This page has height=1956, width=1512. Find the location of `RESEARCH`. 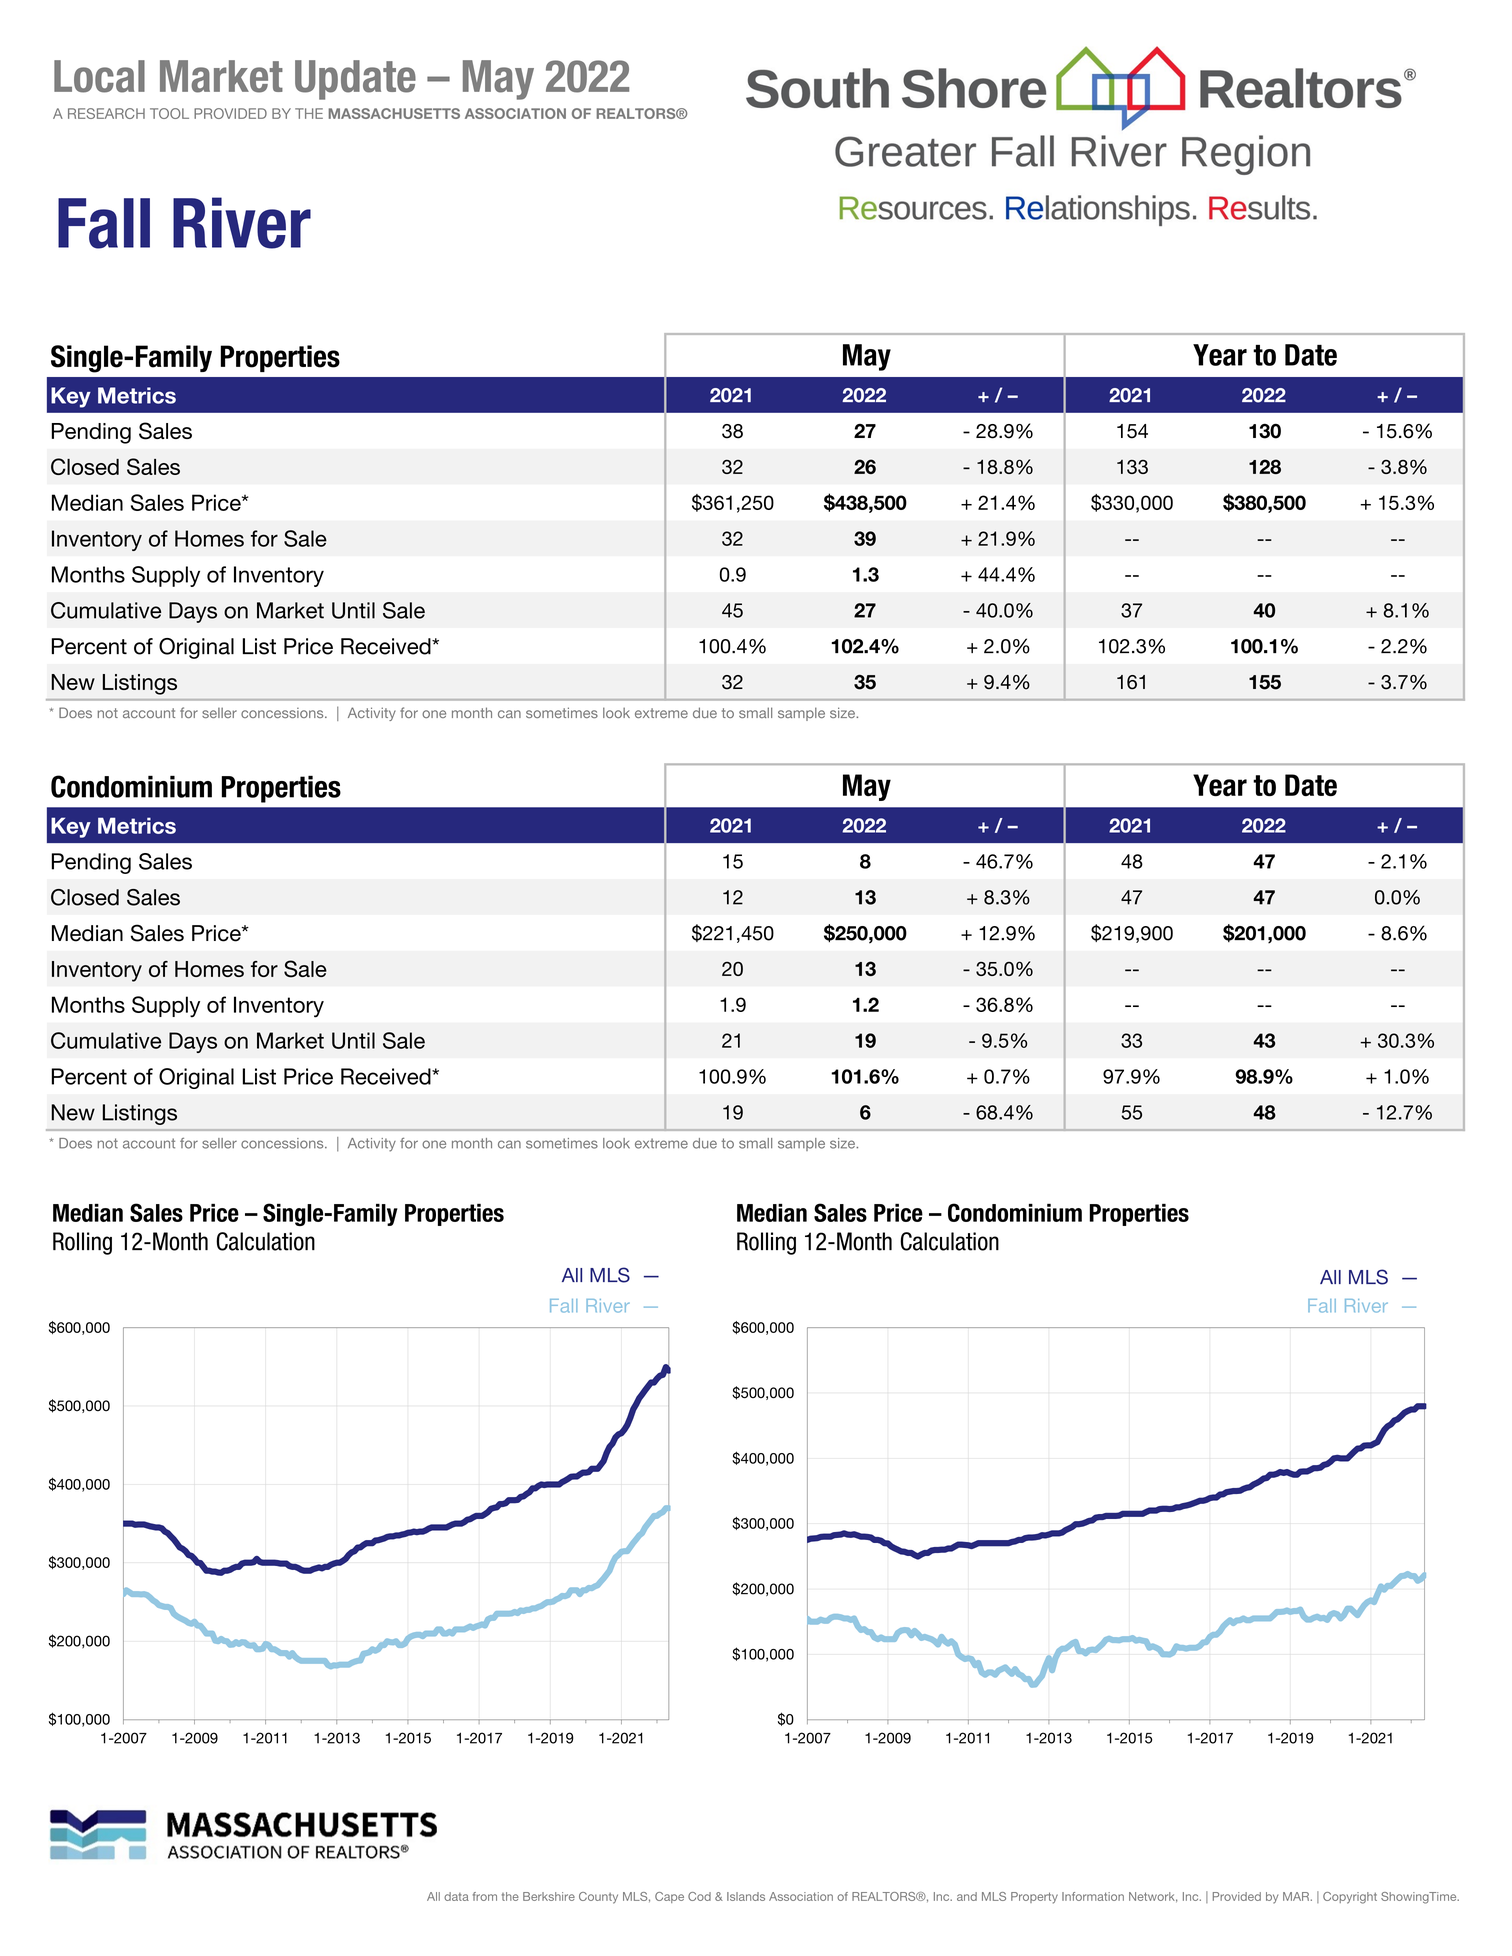

RESEARCH is located at coordinates (106, 113).
